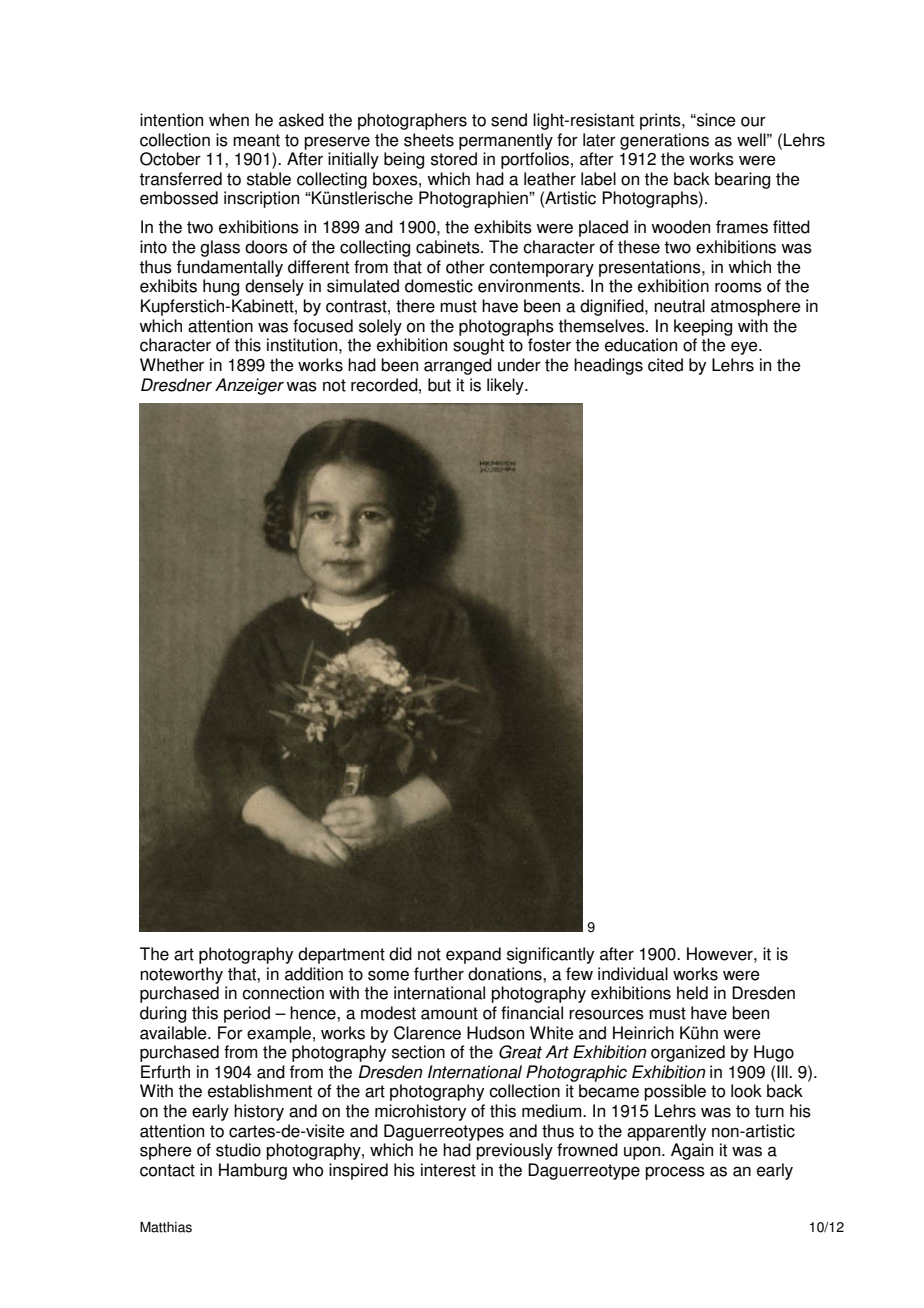 Image resolution: width=924 pixels, height=1308 pixels. I want to click on stored, so click(454, 159).
